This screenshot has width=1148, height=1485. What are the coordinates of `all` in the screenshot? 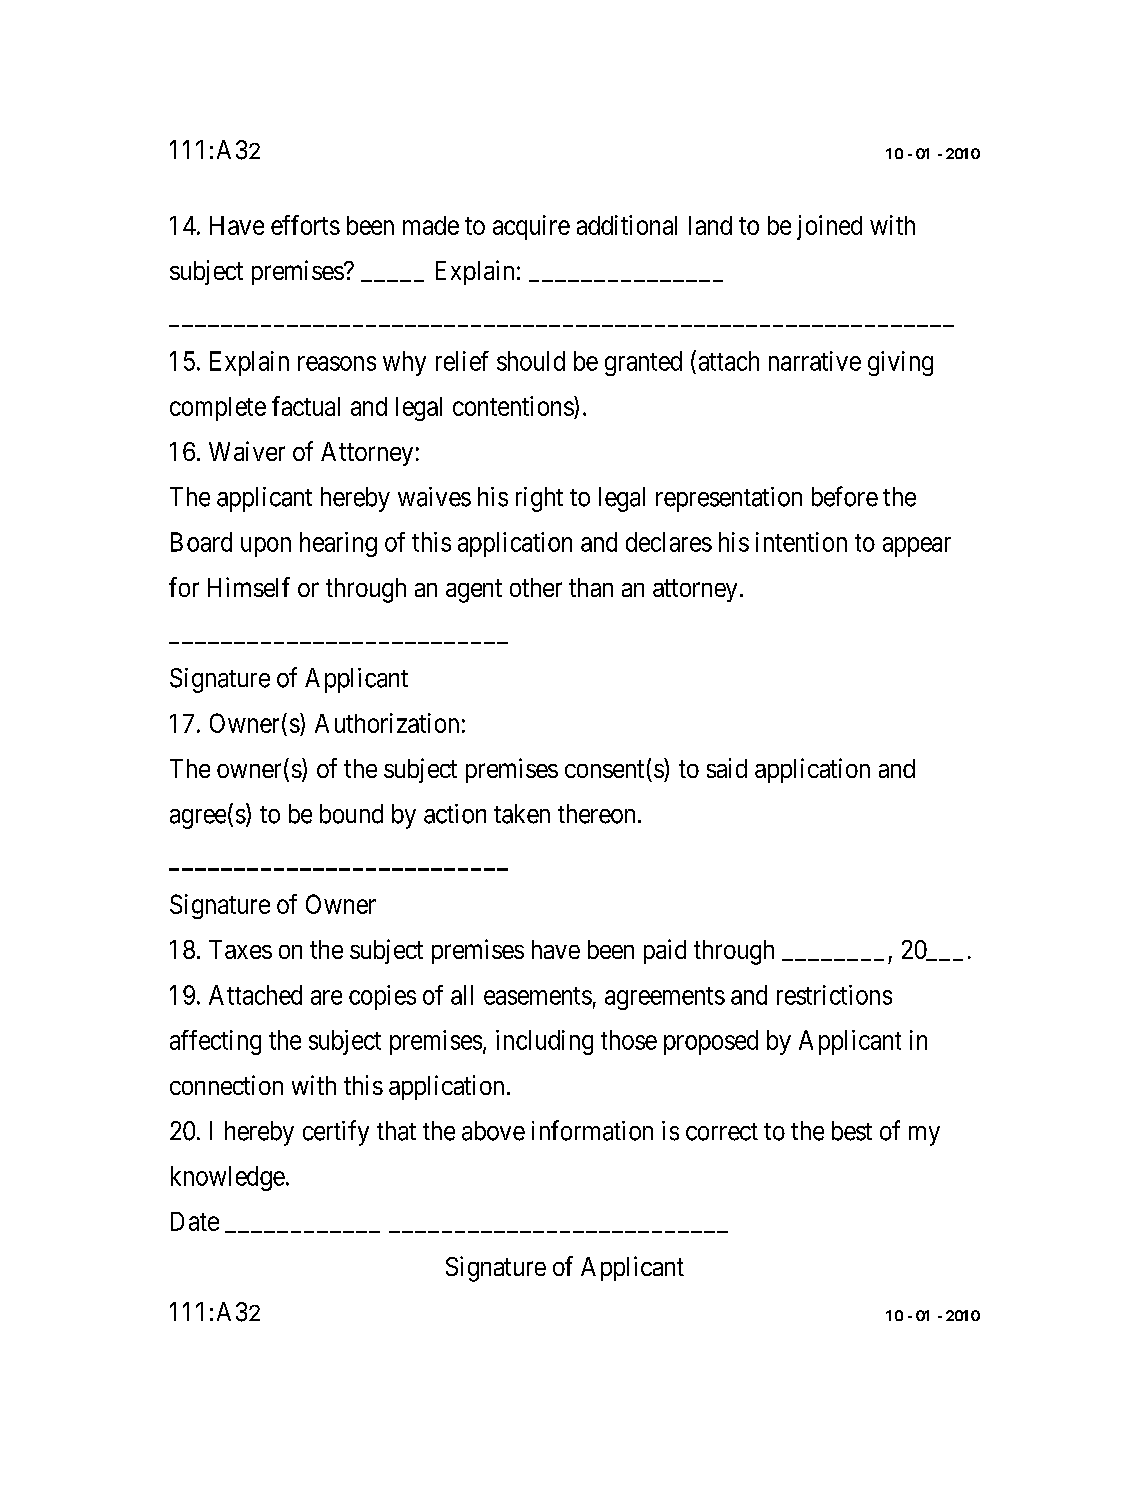 It's located at (462, 995).
